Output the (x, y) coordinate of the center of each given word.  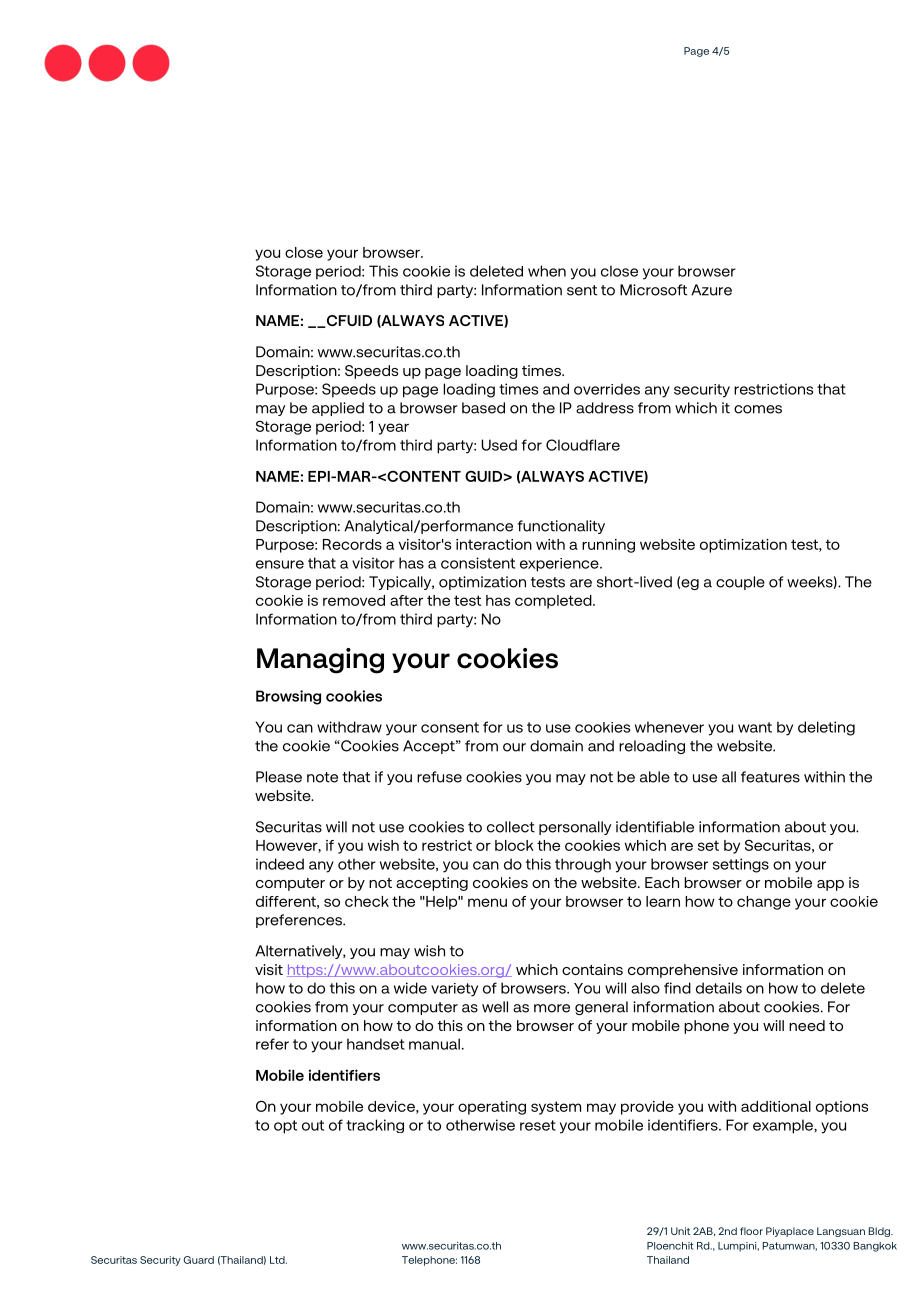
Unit (680, 1231)
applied (338, 409)
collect (511, 827)
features (770, 777)
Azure (711, 290)
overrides (607, 389)
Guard (199, 1260)
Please (279, 777)
